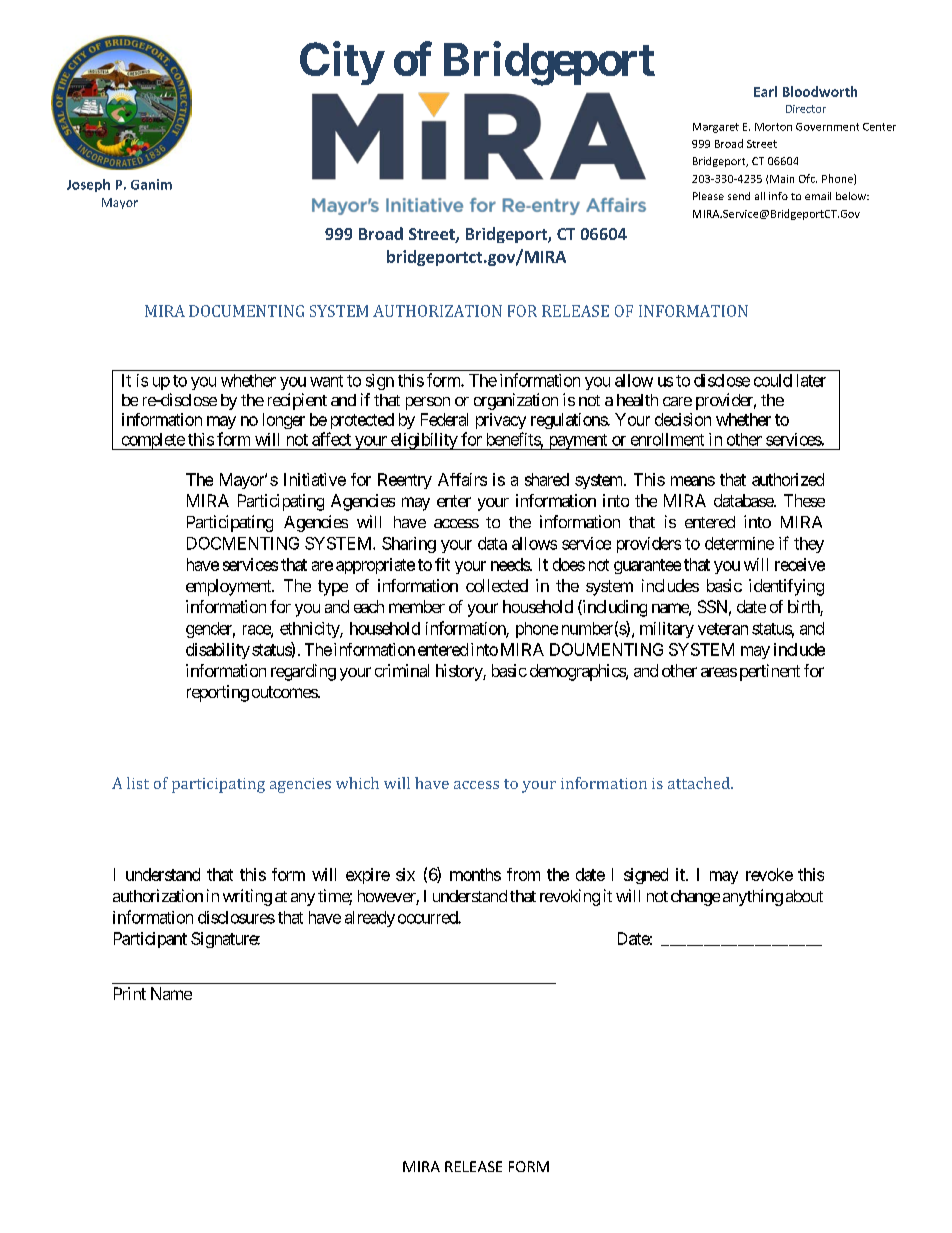 The width and height of the document is (952, 1233). Describe the element at coordinates (773, 127) in the document. I see `Morton` at that location.
